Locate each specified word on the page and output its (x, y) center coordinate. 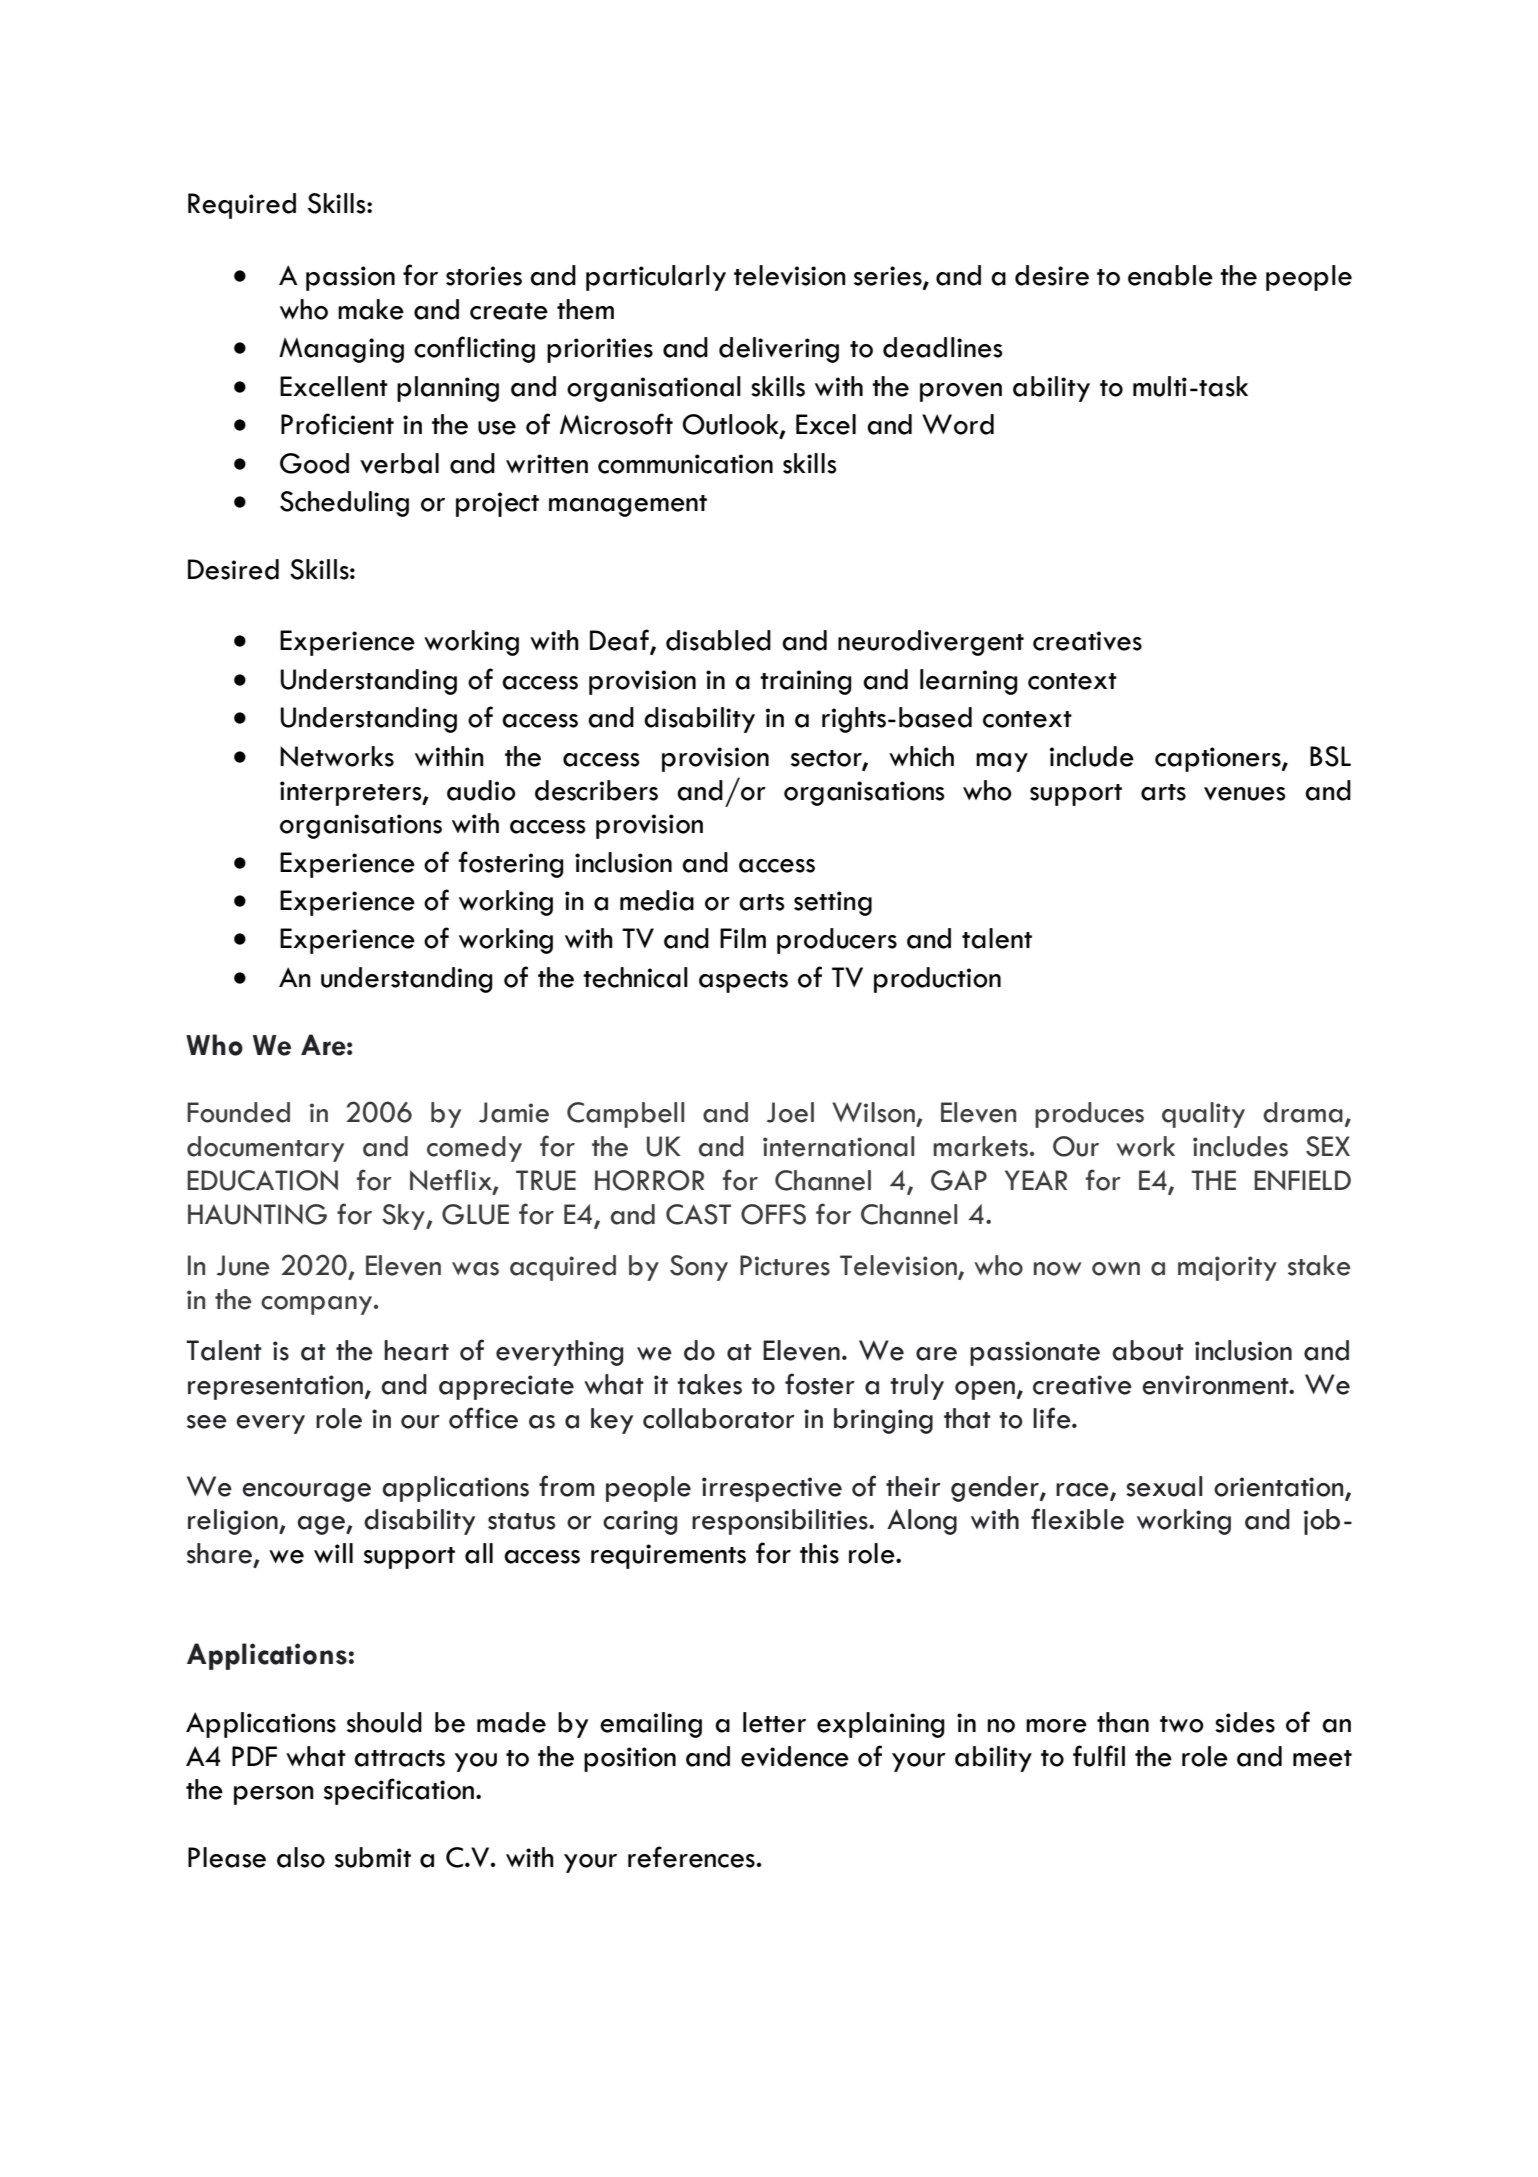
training (806, 682)
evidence (795, 1756)
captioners (1219, 759)
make (371, 309)
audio (481, 790)
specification (399, 1791)
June (243, 1265)
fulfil (1099, 1756)
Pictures (785, 1265)
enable (1170, 275)
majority (1227, 1268)
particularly (656, 278)
